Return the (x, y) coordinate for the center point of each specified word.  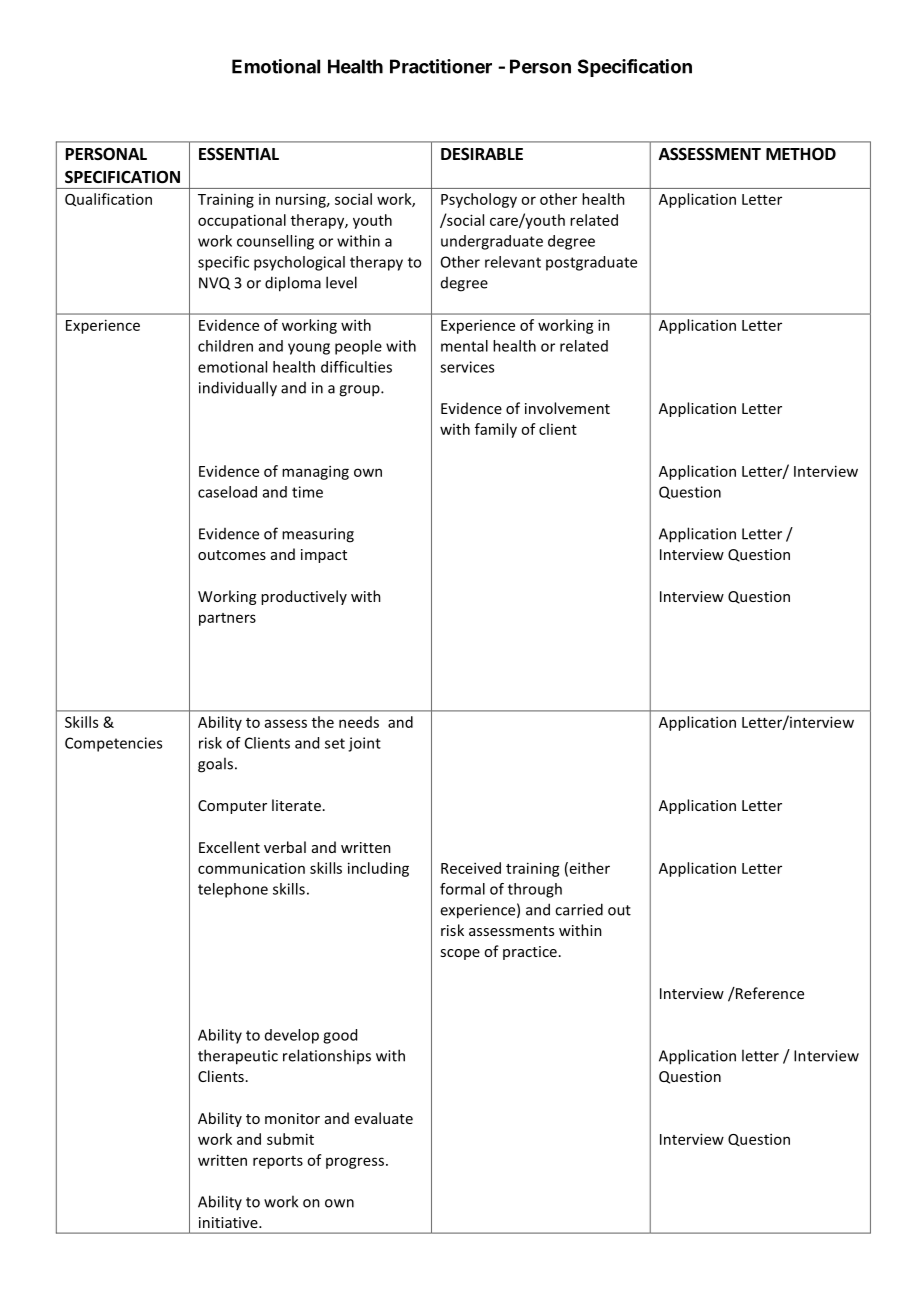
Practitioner (441, 66)
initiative (229, 1222)
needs (359, 722)
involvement (567, 408)
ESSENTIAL (239, 154)
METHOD (801, 154)
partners (227, 619)
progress (355, 1163)
